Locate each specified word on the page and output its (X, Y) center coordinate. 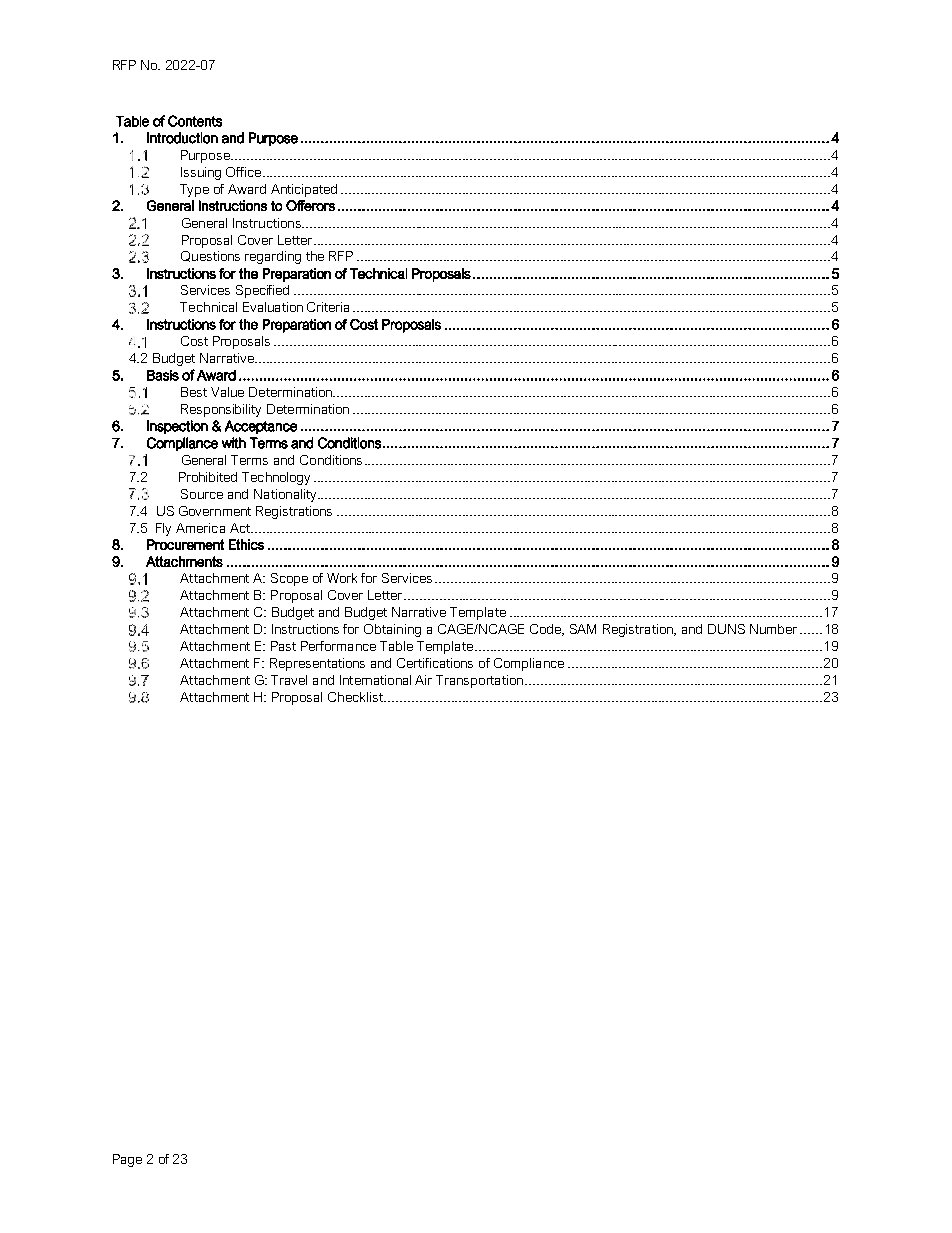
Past (283, 646)
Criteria (328, 307)
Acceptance (261, 427)
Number (773, 629)
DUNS (726, 629)
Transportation (479, 681)
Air (423, 680)
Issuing (201, 173)
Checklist (356, 697)
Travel (289, 680)
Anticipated (304, 190)
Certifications (435, 663)
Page (127, 1160)
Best (194, 392)
